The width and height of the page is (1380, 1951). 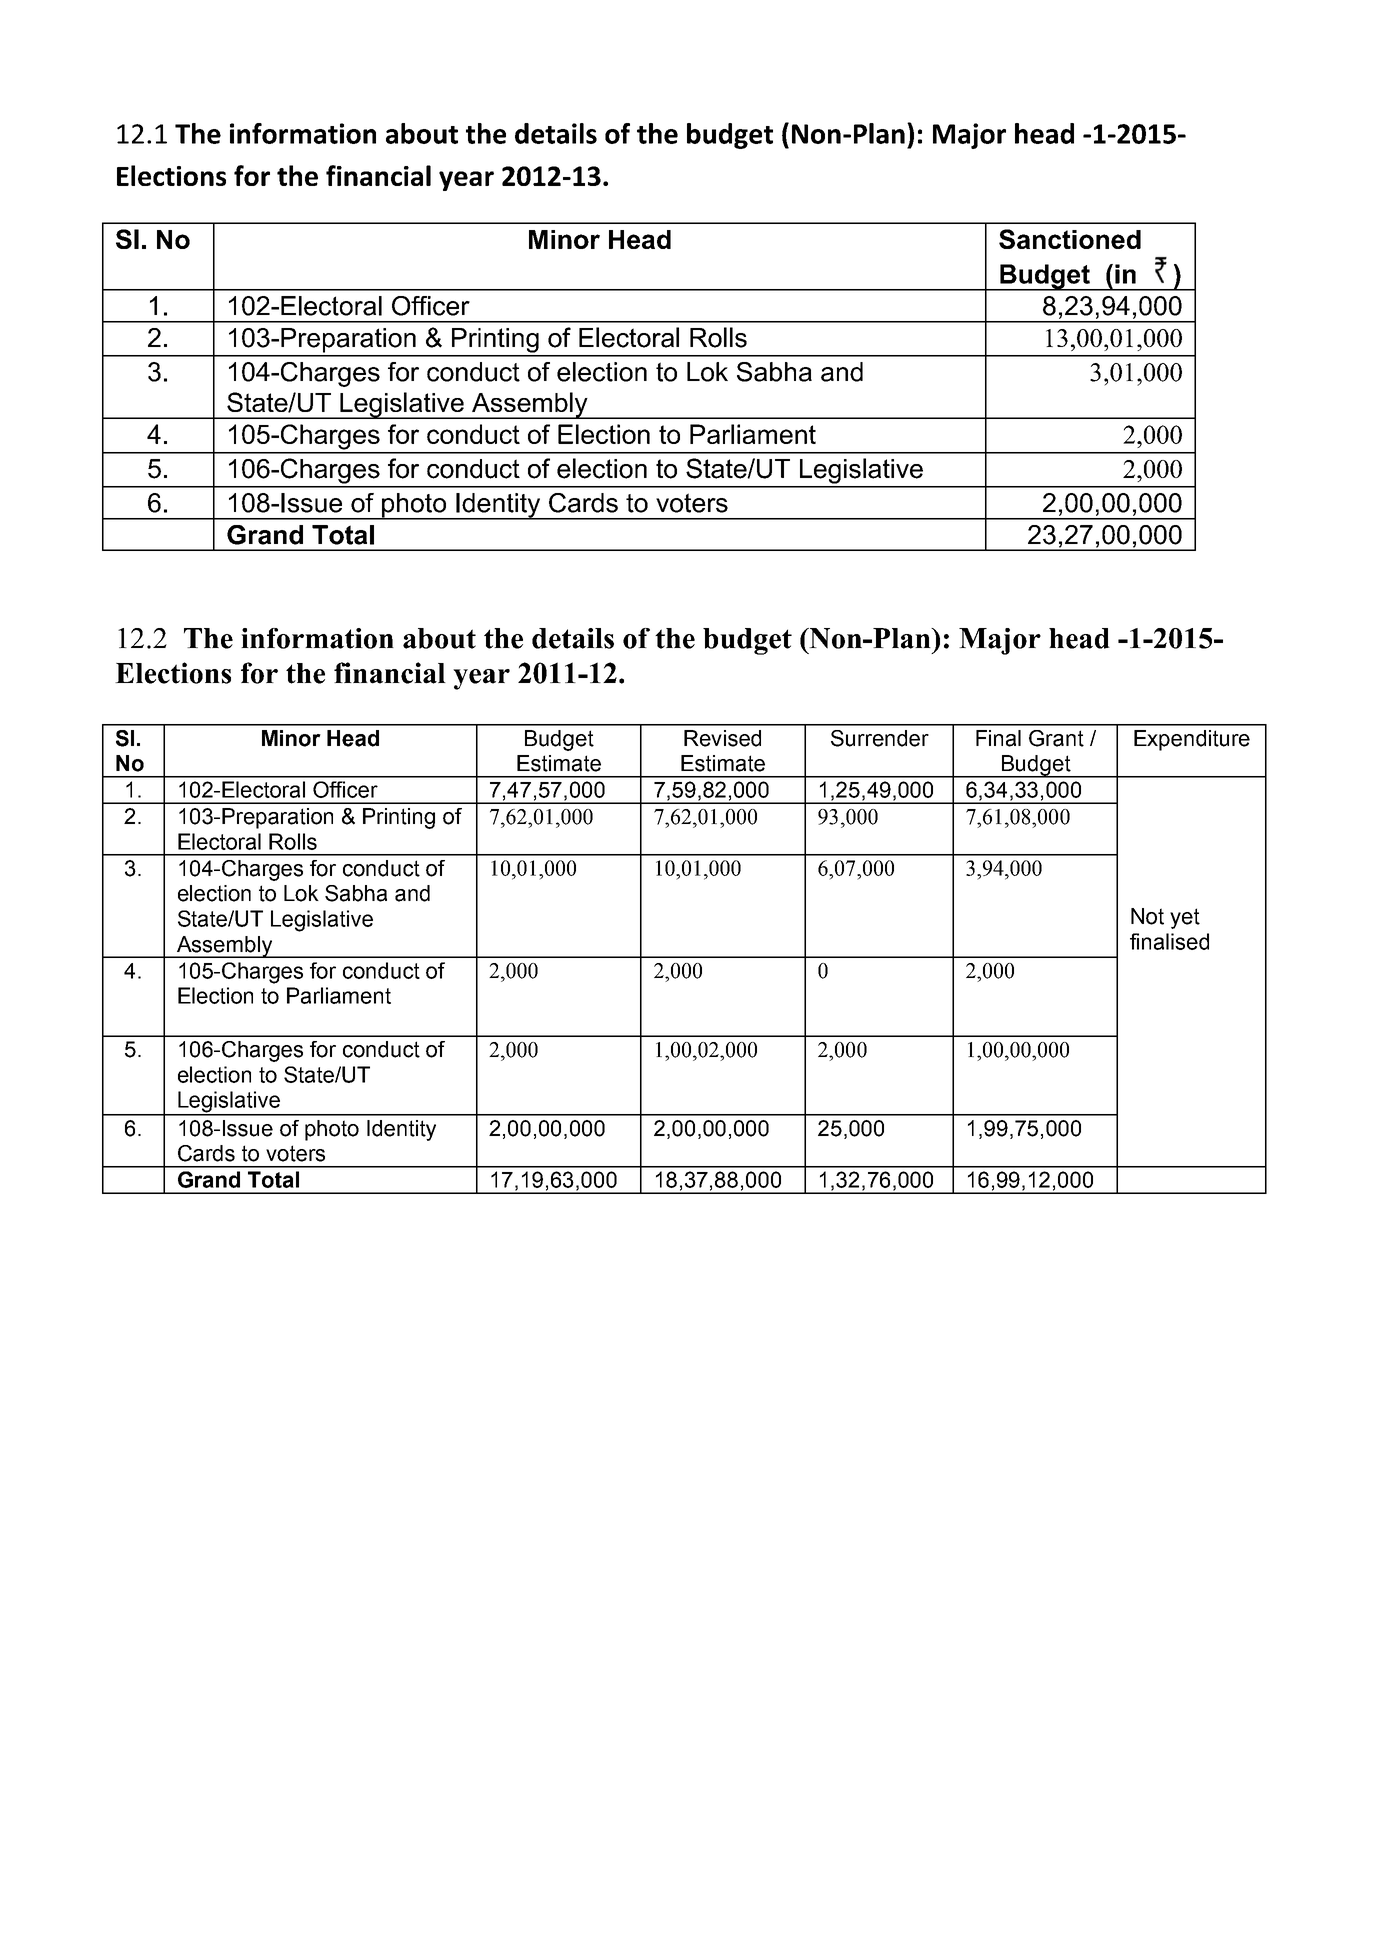 I want to click on Revised, so click(x=722, y=738).
